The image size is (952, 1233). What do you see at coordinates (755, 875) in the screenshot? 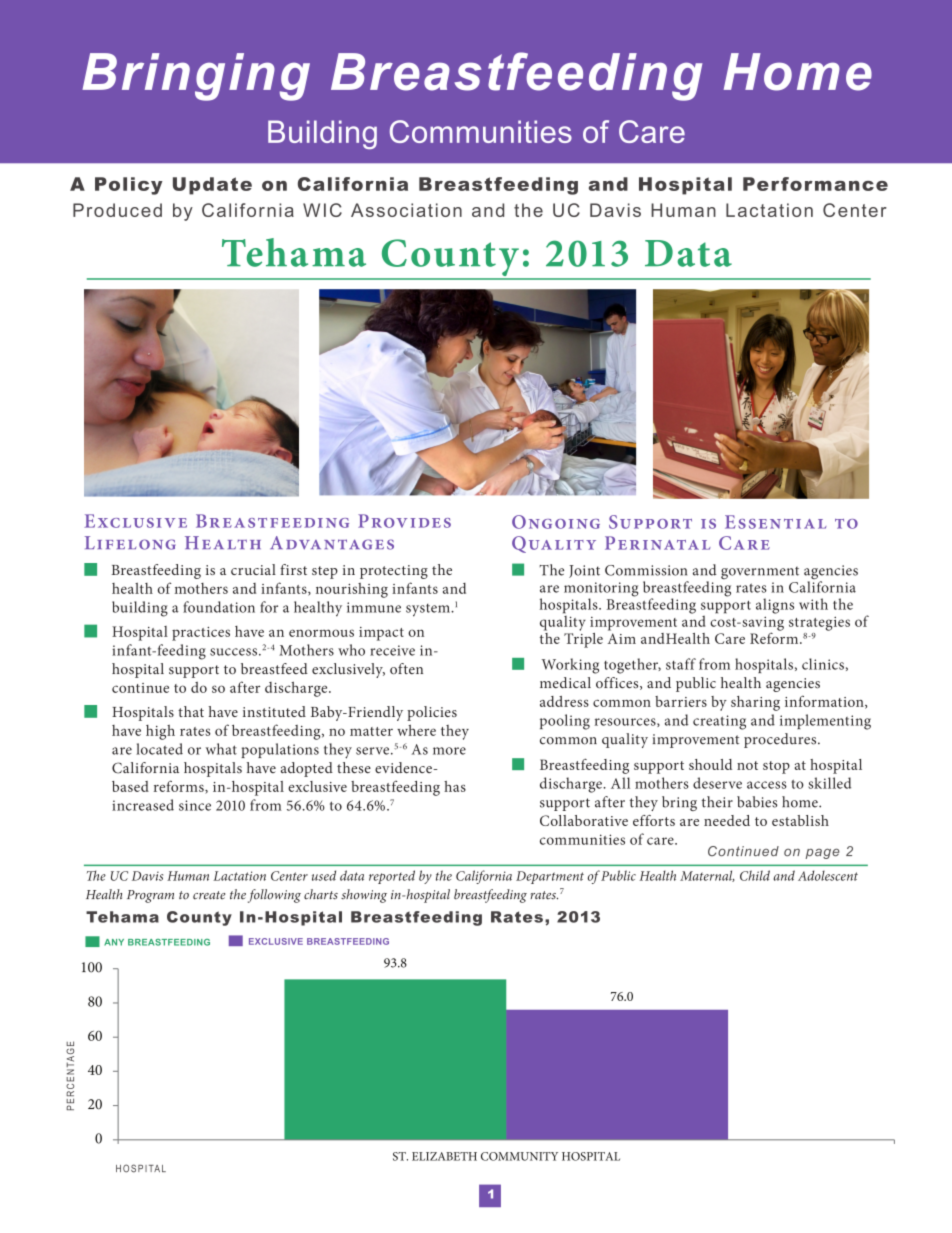
I see `Child` at bounding box center [755, 875].
